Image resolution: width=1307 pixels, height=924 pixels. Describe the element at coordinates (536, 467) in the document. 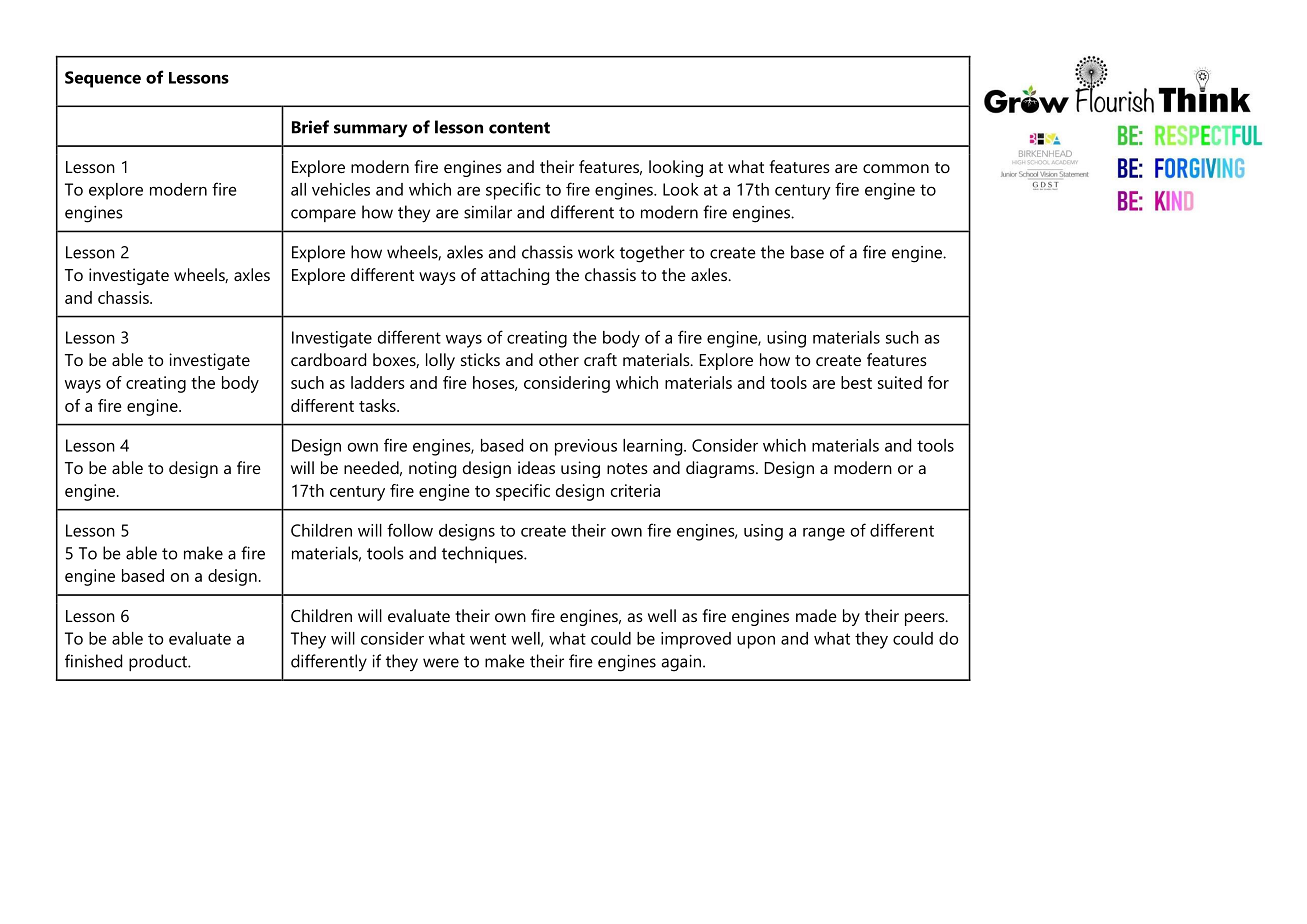

I see `ideas` at that location.
